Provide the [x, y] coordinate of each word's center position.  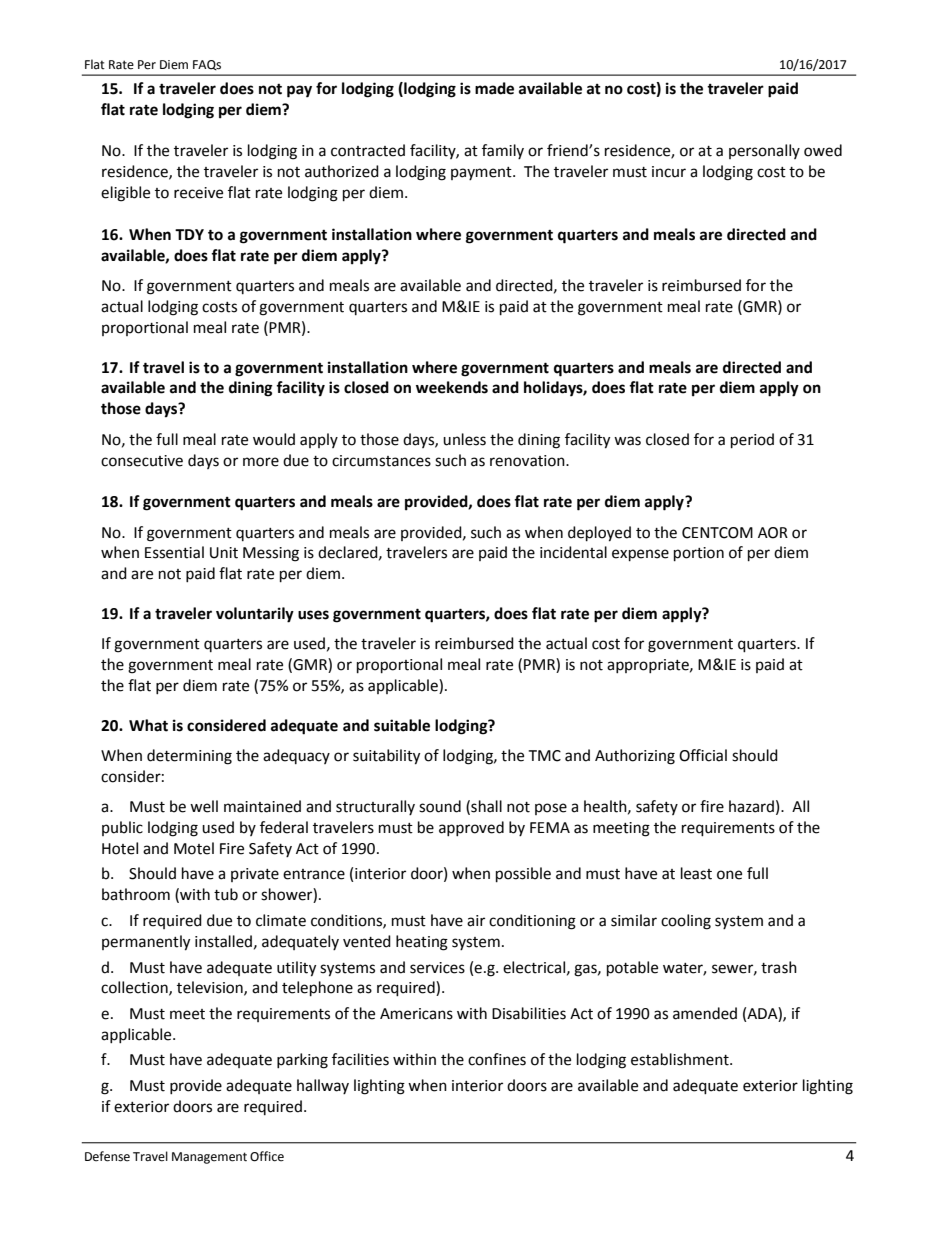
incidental [573, 552]
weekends [452, 387]
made [494, 88]
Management [209, 1158]
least [696, 873]
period [752, 441]
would [274, 439]
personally [764, 151]
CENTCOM [717, 533]
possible [523, 875]
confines [497, 1059]
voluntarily [255, 615]
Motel [194, 848]
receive [198, 193]
